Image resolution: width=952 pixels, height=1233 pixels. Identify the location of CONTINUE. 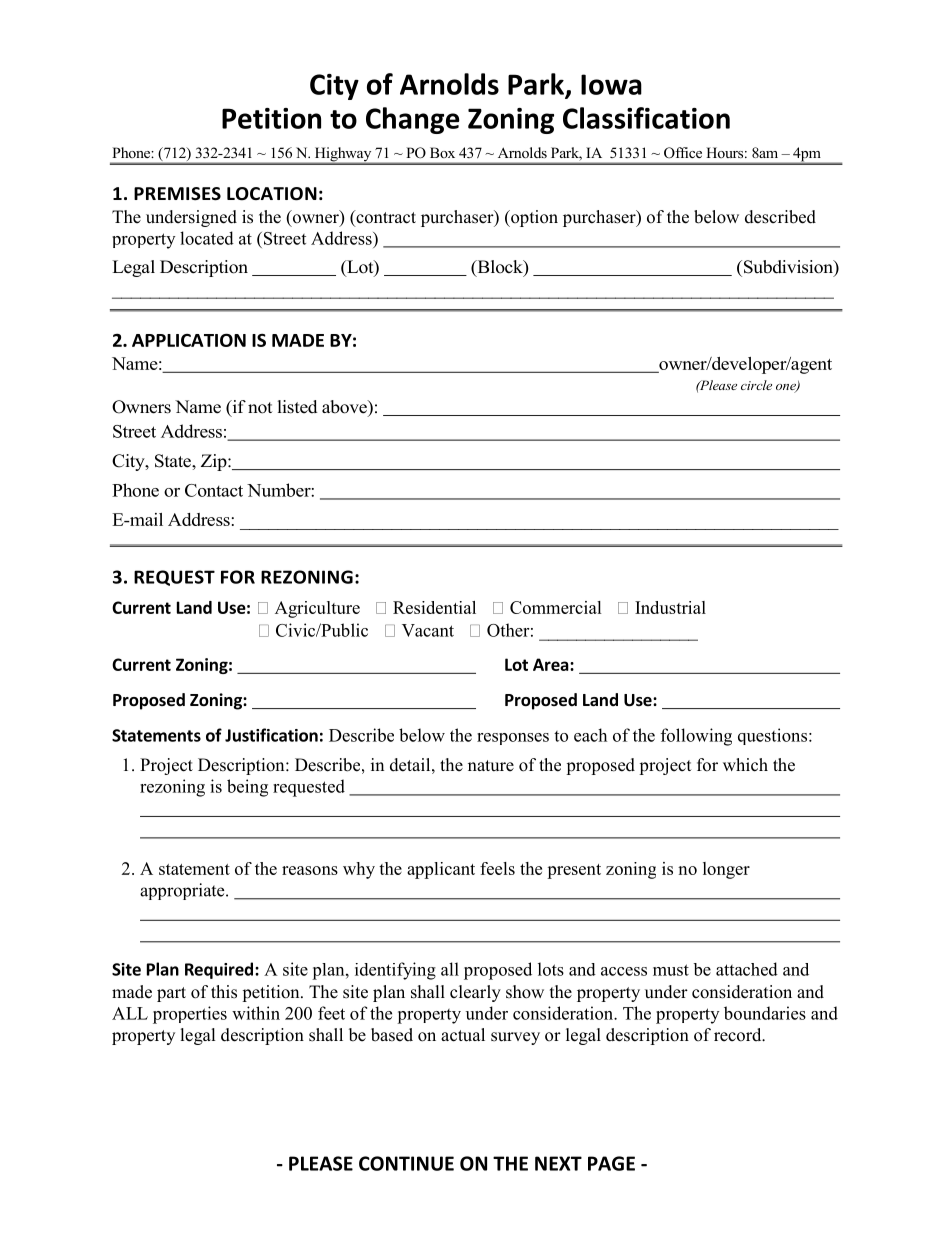
(406, 1163).
